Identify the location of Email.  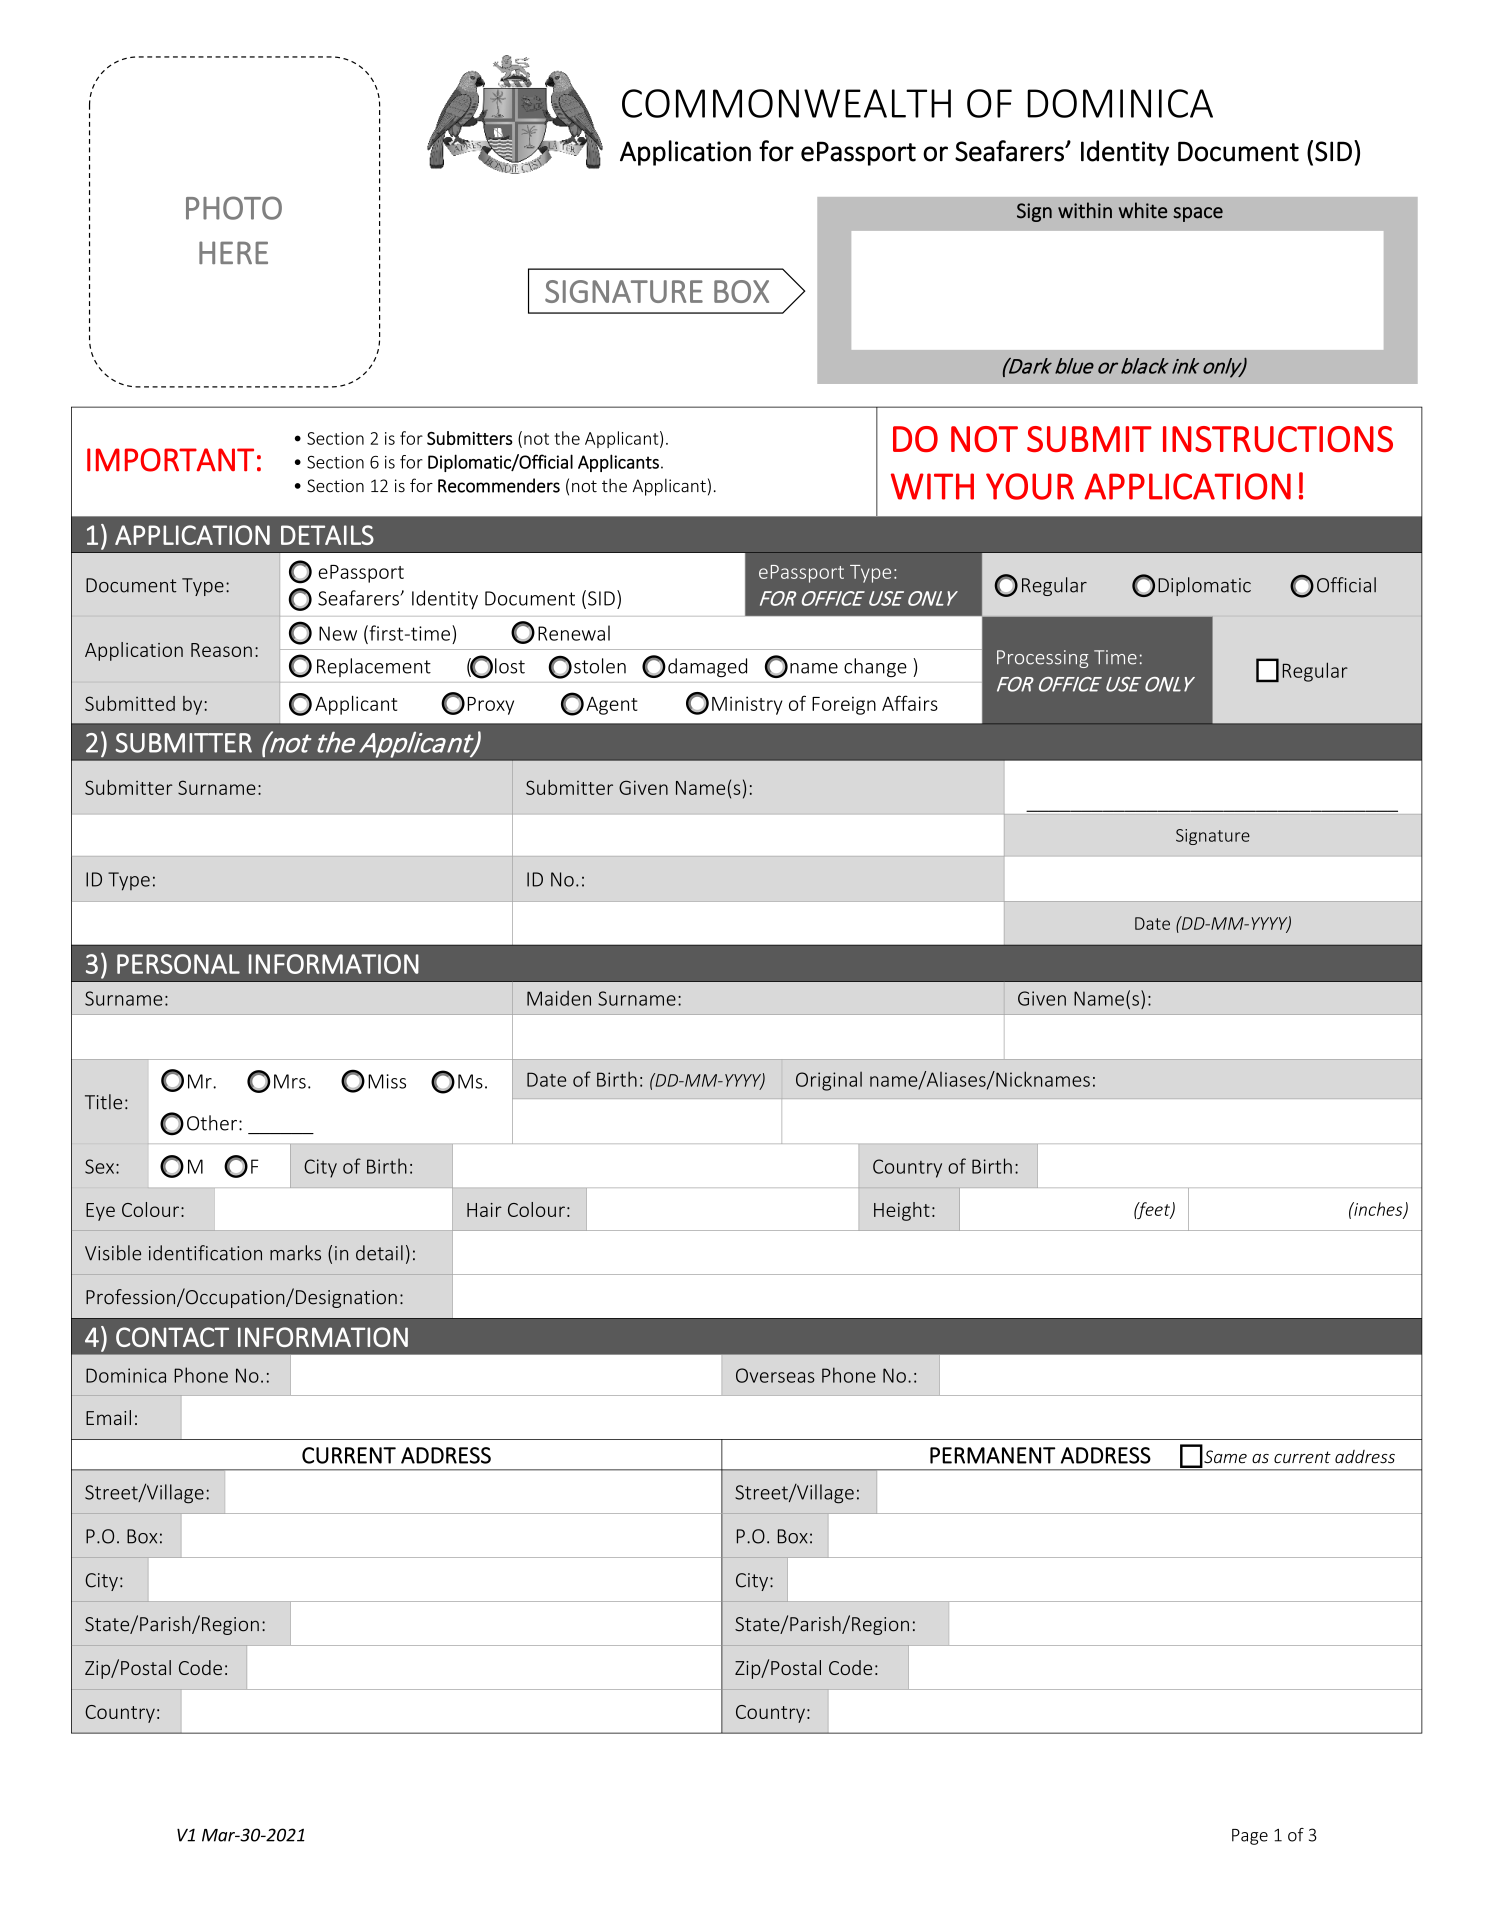
(108, 1417).
